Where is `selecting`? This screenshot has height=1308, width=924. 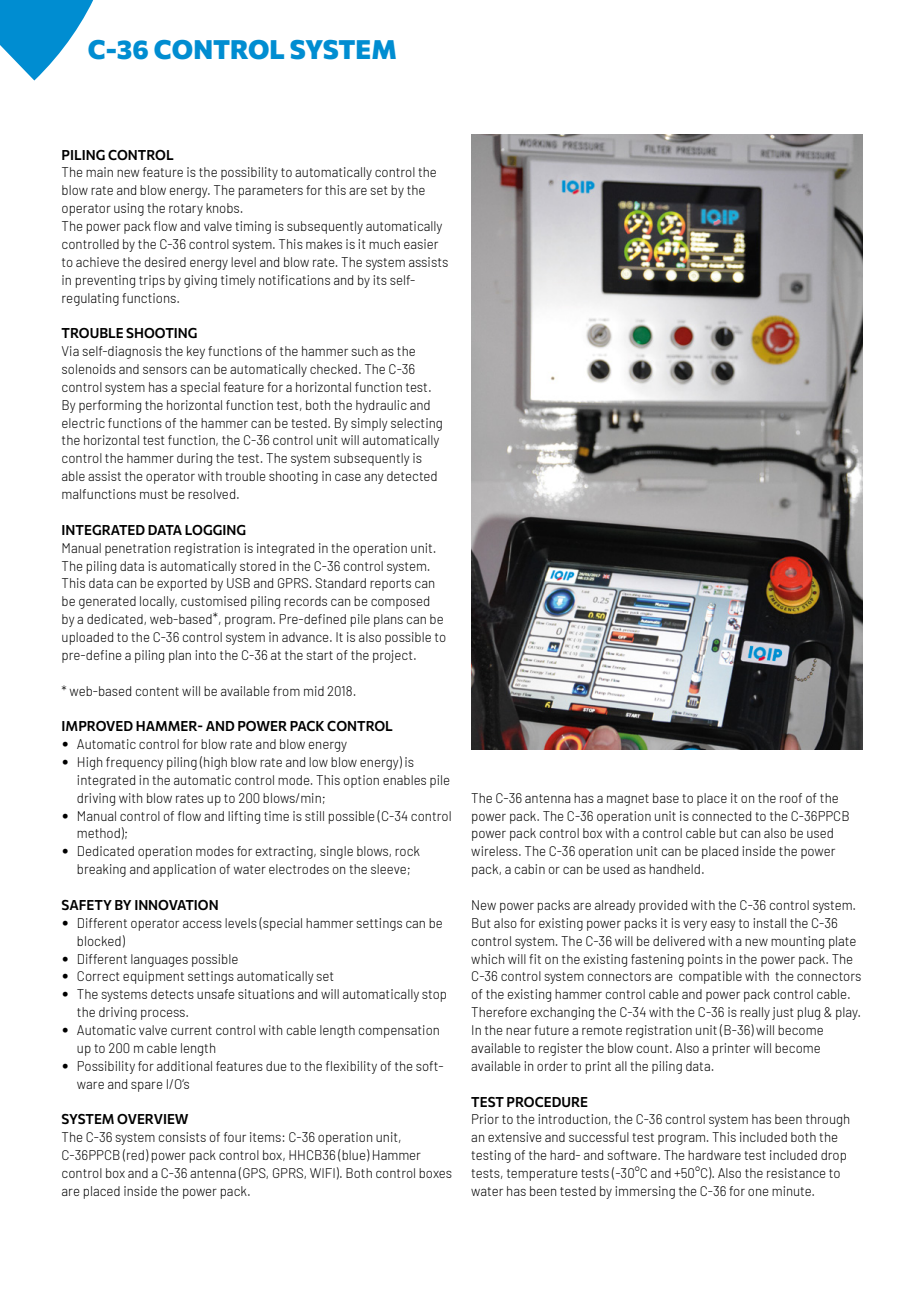 selecting is located at coordinates (416, 424).
